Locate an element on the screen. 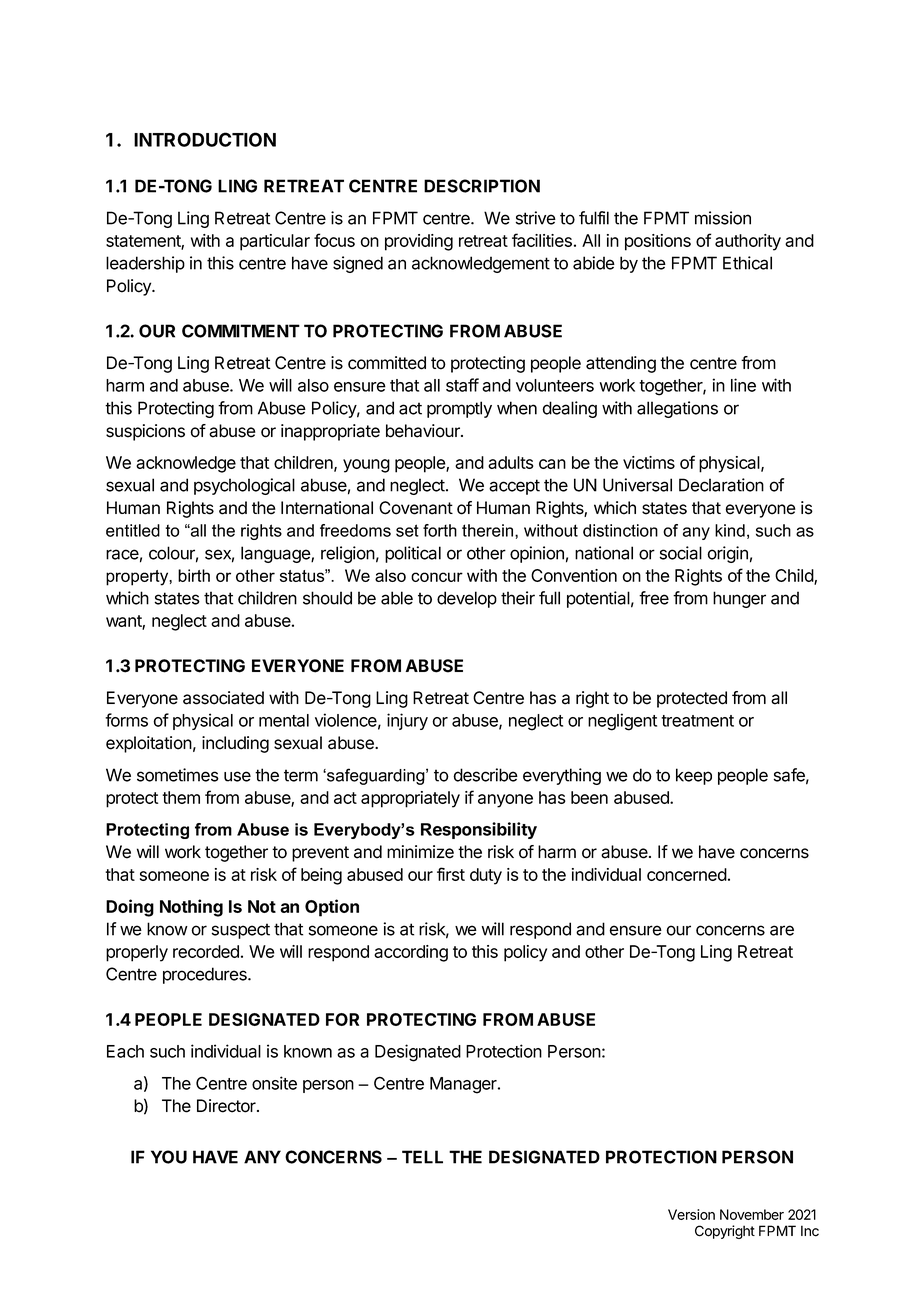 This screenshot has height=1307, width=924. suspicions is located at coordinates (145, 432).
